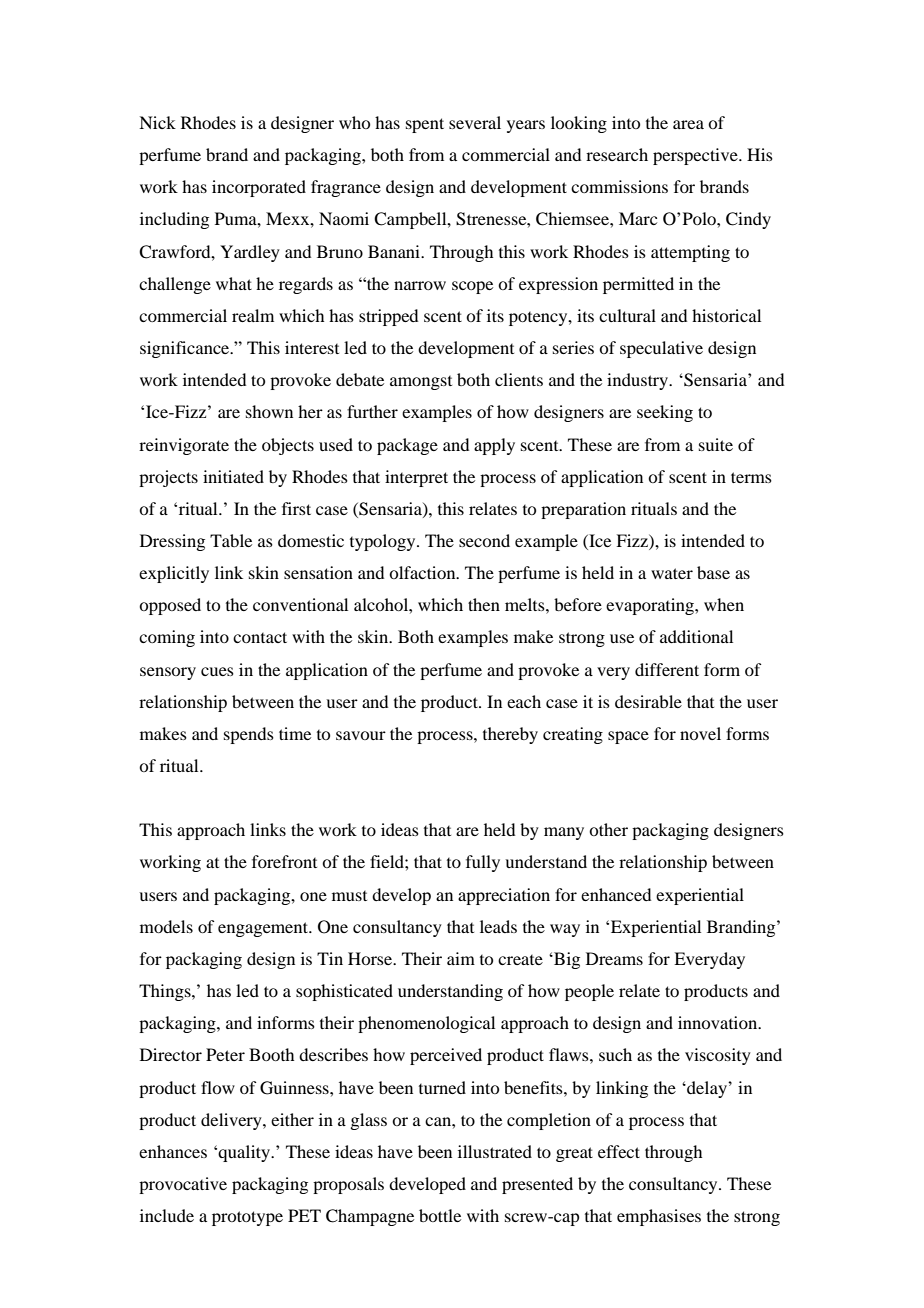  Describe the element at coordinates (696, 156) in the screenshot. I see `perspective` at that location.
